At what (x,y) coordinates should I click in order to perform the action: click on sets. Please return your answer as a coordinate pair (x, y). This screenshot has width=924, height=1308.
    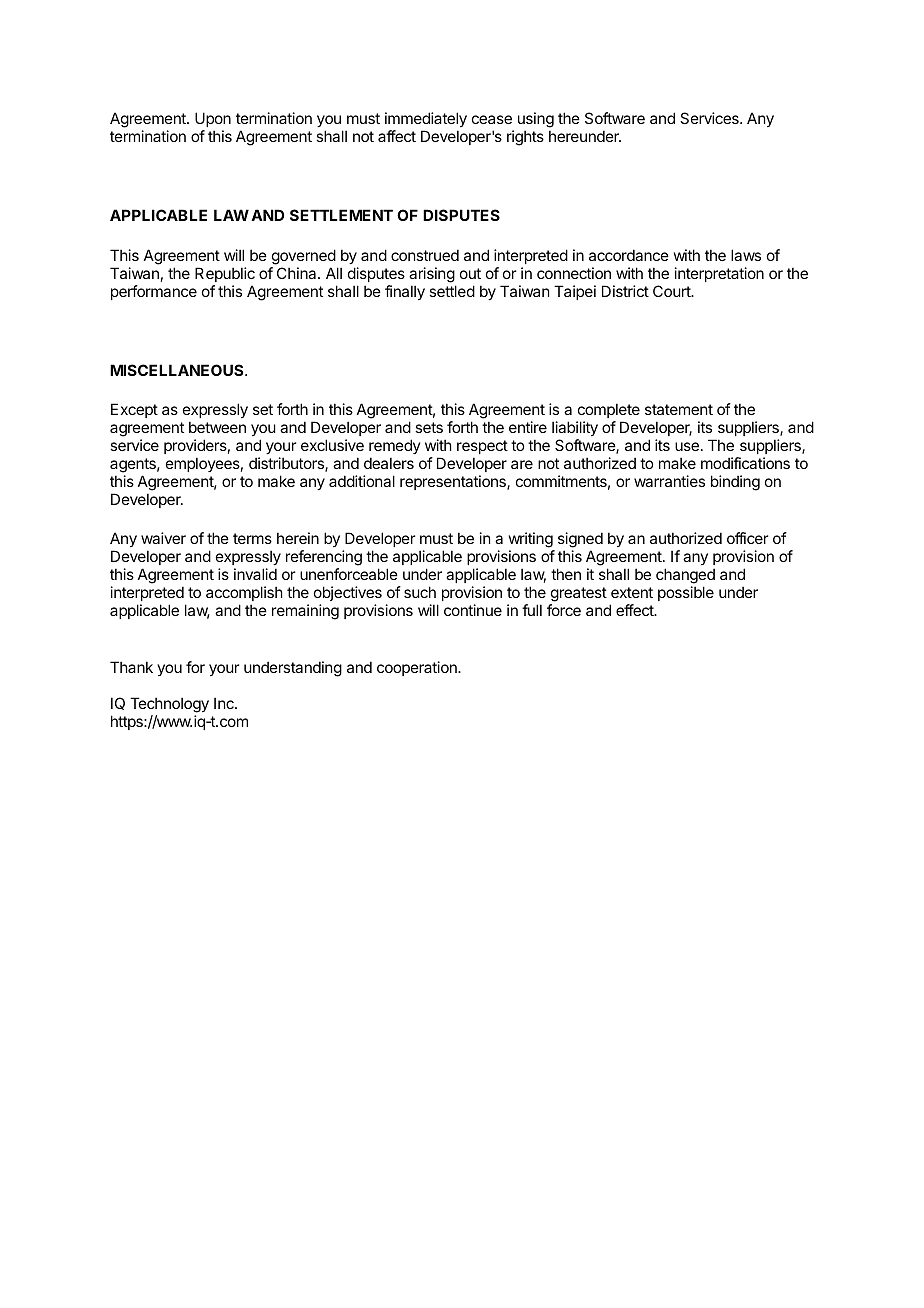
    Looking at the image, I should click on (429, 427).
